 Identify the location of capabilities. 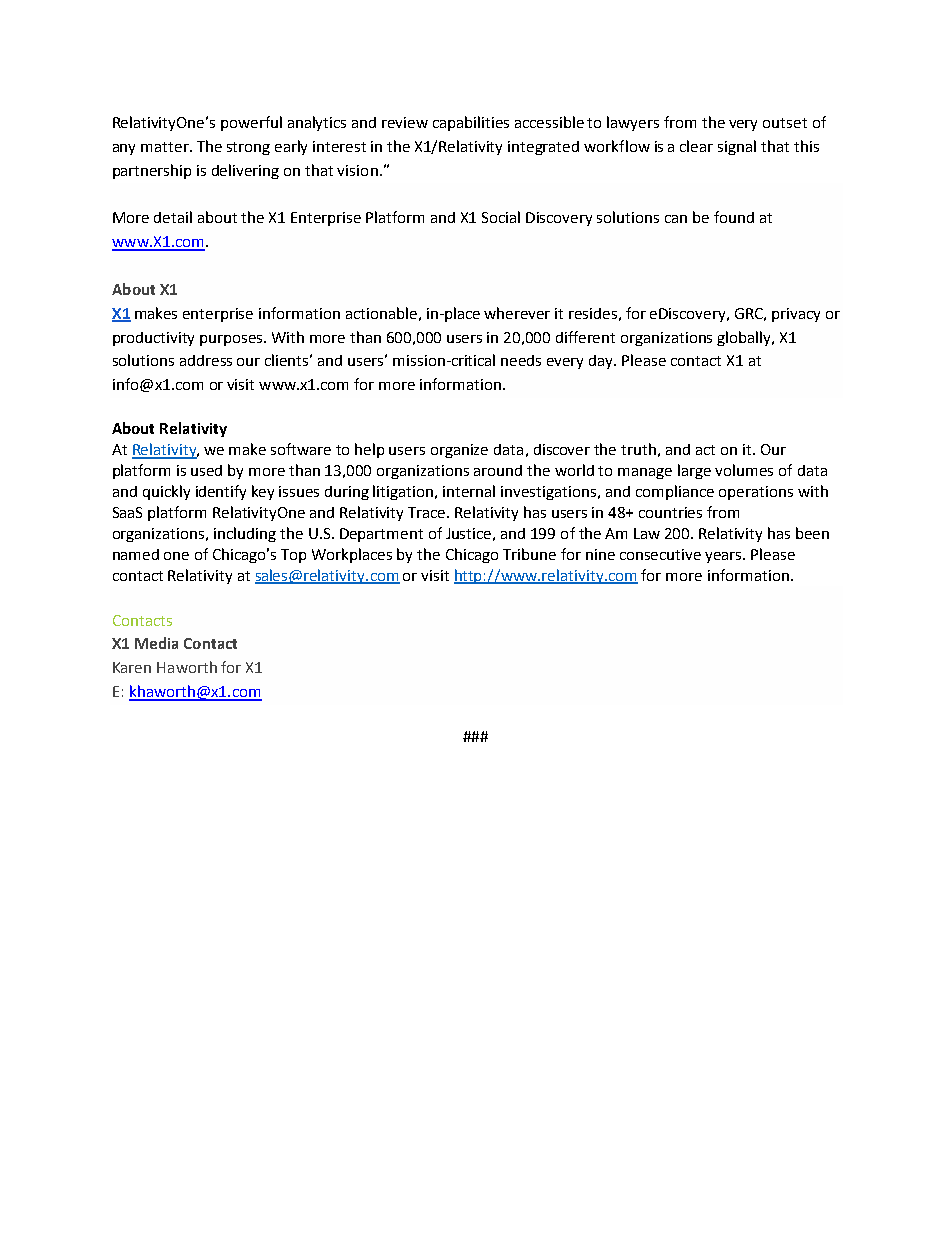
(471, 123).
